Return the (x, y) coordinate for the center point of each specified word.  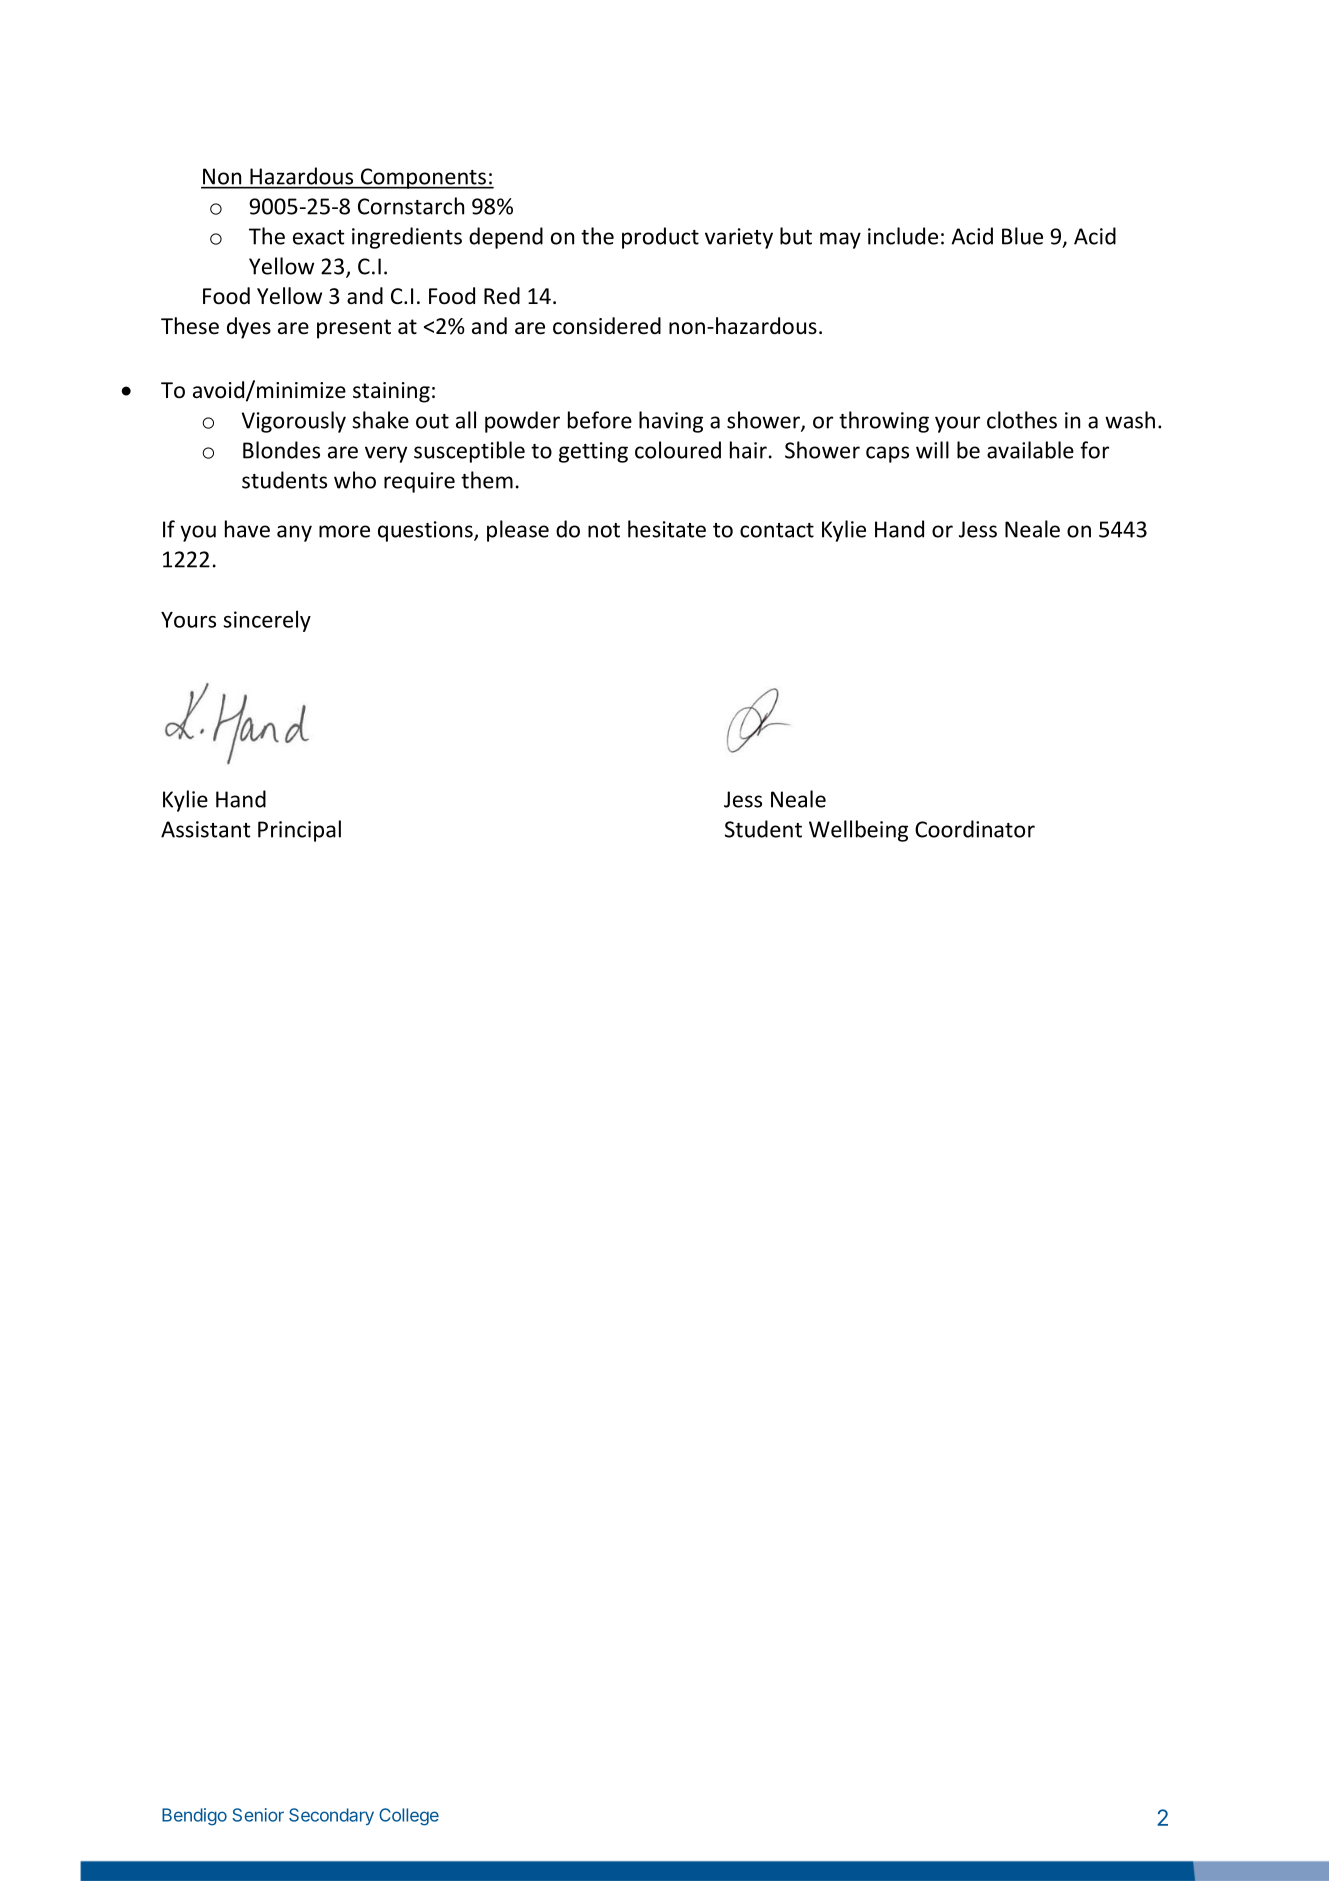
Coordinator (975, 829)
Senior (258, 1815)
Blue (1022, 236)
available (1030, 450)
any (294, 533)
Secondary (331, 1816)
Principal (299, 831)
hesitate (667, 529)
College (409, 1817)
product (660, 238)
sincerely (267, 621)
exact (318, 237)
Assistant (205, 829)
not (604, 530)
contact (777, 530)
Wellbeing (858, 831)
